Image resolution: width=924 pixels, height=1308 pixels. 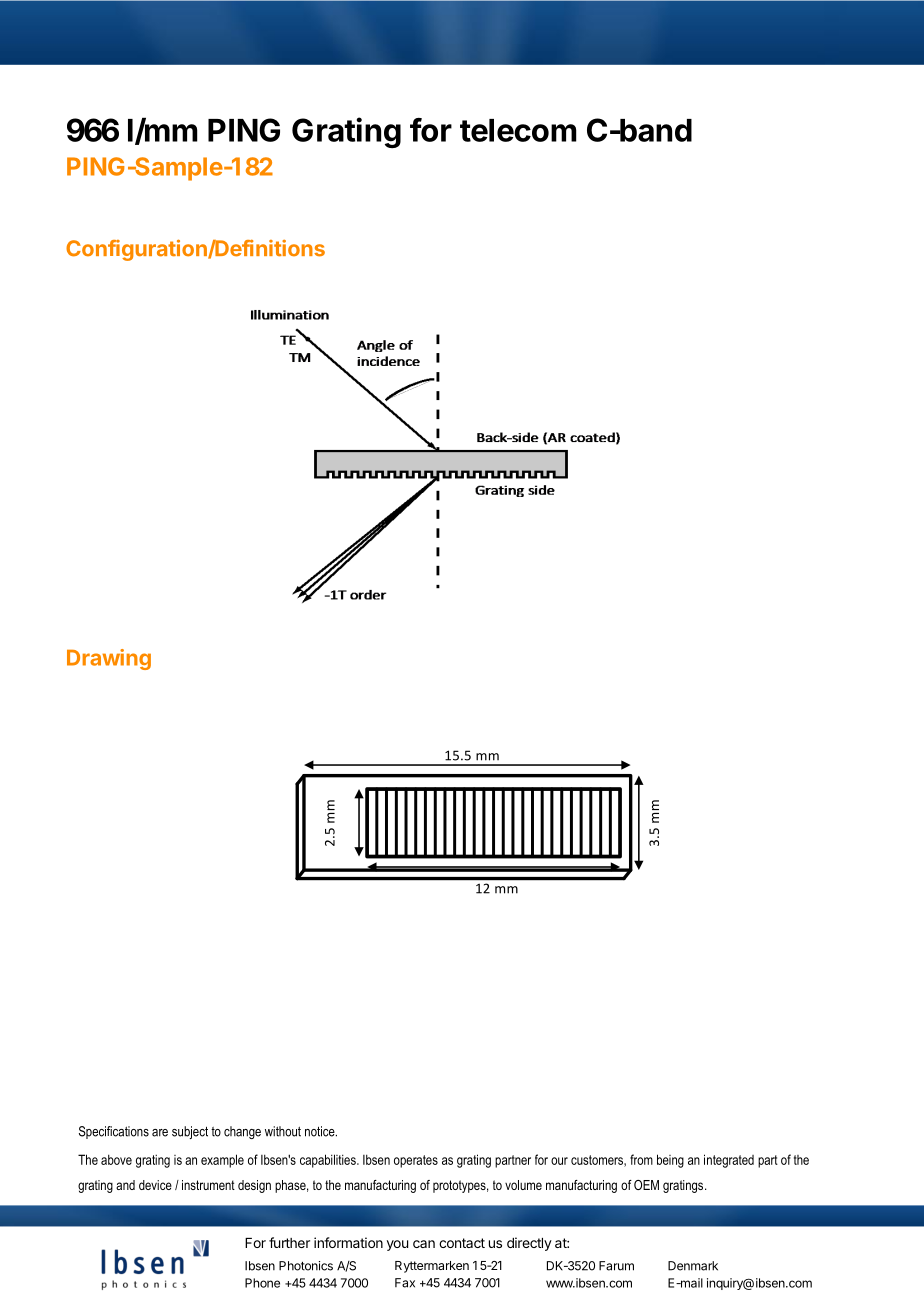 I want to click on instrument, so click(x=208, y=1185).
